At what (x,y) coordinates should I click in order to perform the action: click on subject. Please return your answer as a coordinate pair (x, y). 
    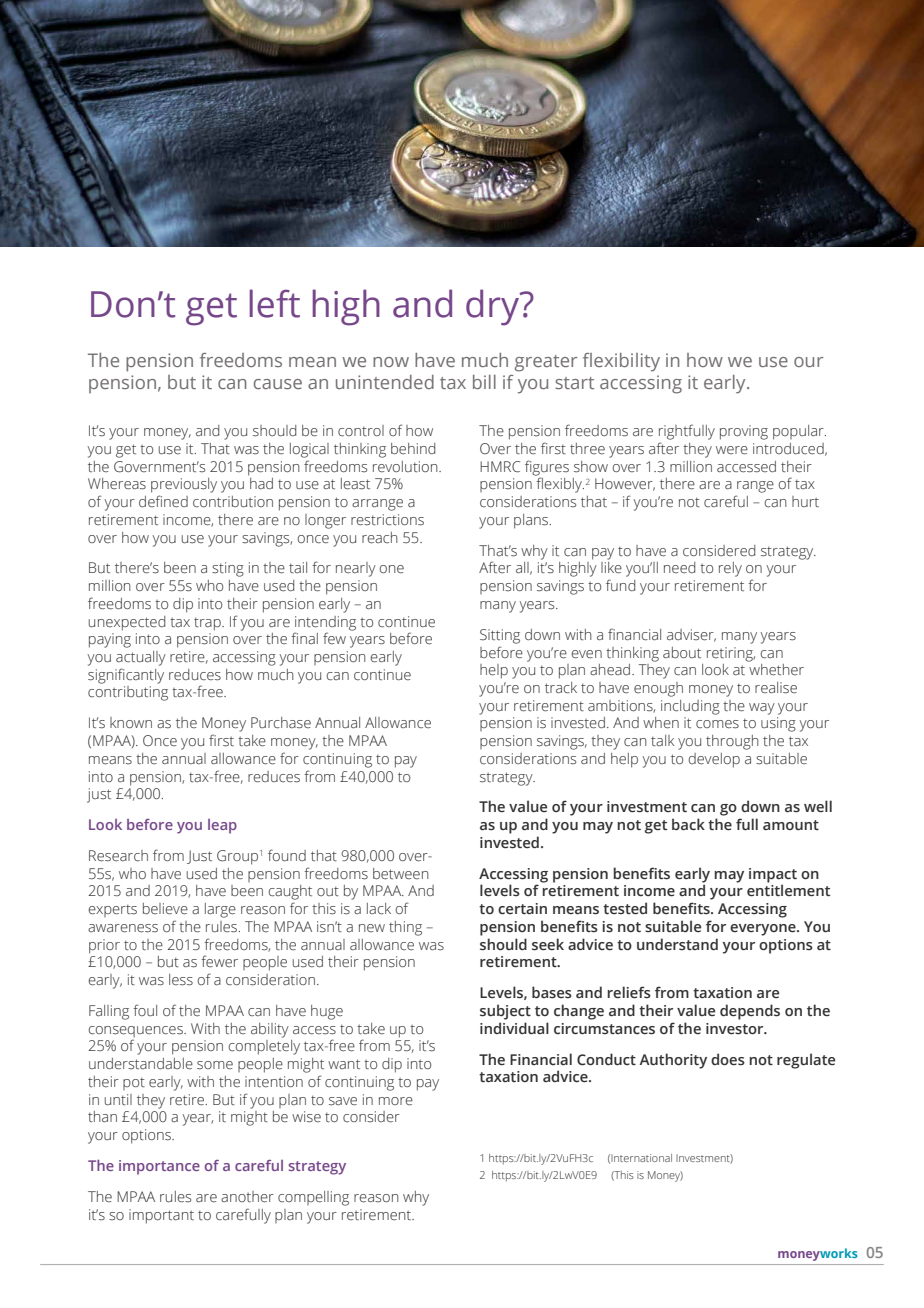
    Looking at the image, I should click on (505, 1012).
